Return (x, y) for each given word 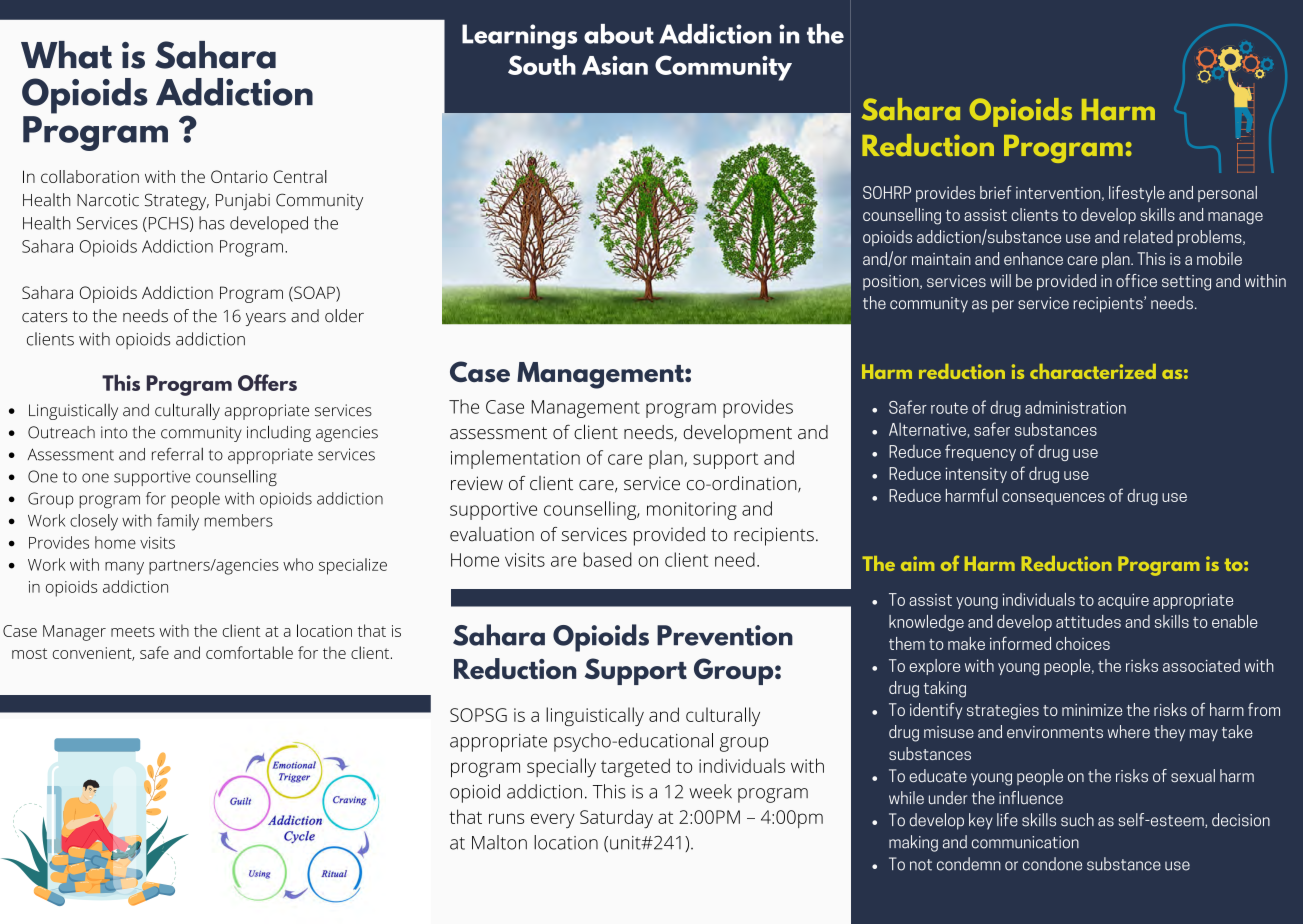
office (1136, 280)
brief (996, 192)
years (266, 319)
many (124, 568)
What (66, 55)
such (1077, 820)
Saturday (616, 819)
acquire (1123, 601)
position (892, 282)
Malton (499, 842)
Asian (615, 65)
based (607, 559)
